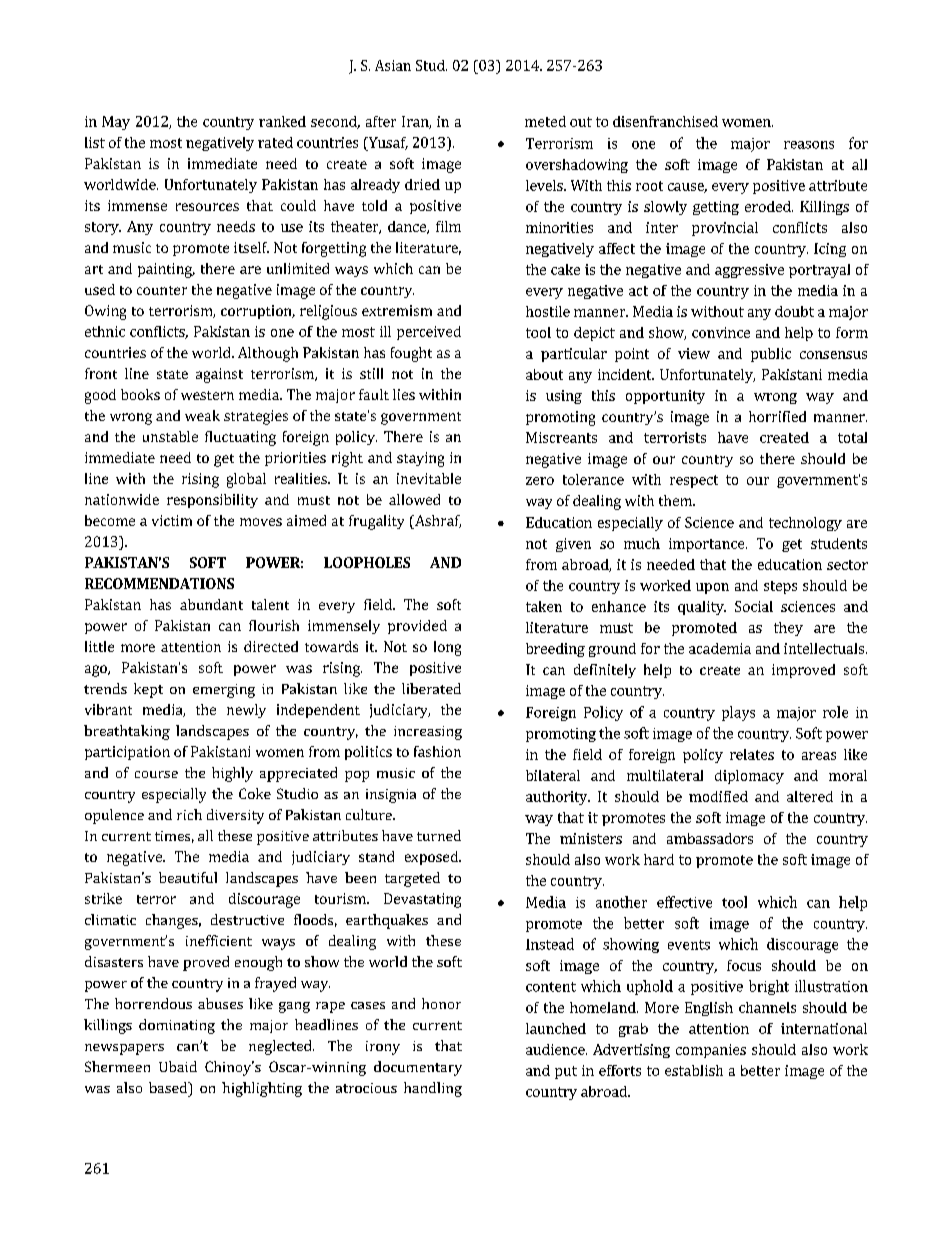 The width and height of the screenshot is (952, 1233). Describe the element at coordinates (202, 415) in the screenshot. I see `weak` at that location.
